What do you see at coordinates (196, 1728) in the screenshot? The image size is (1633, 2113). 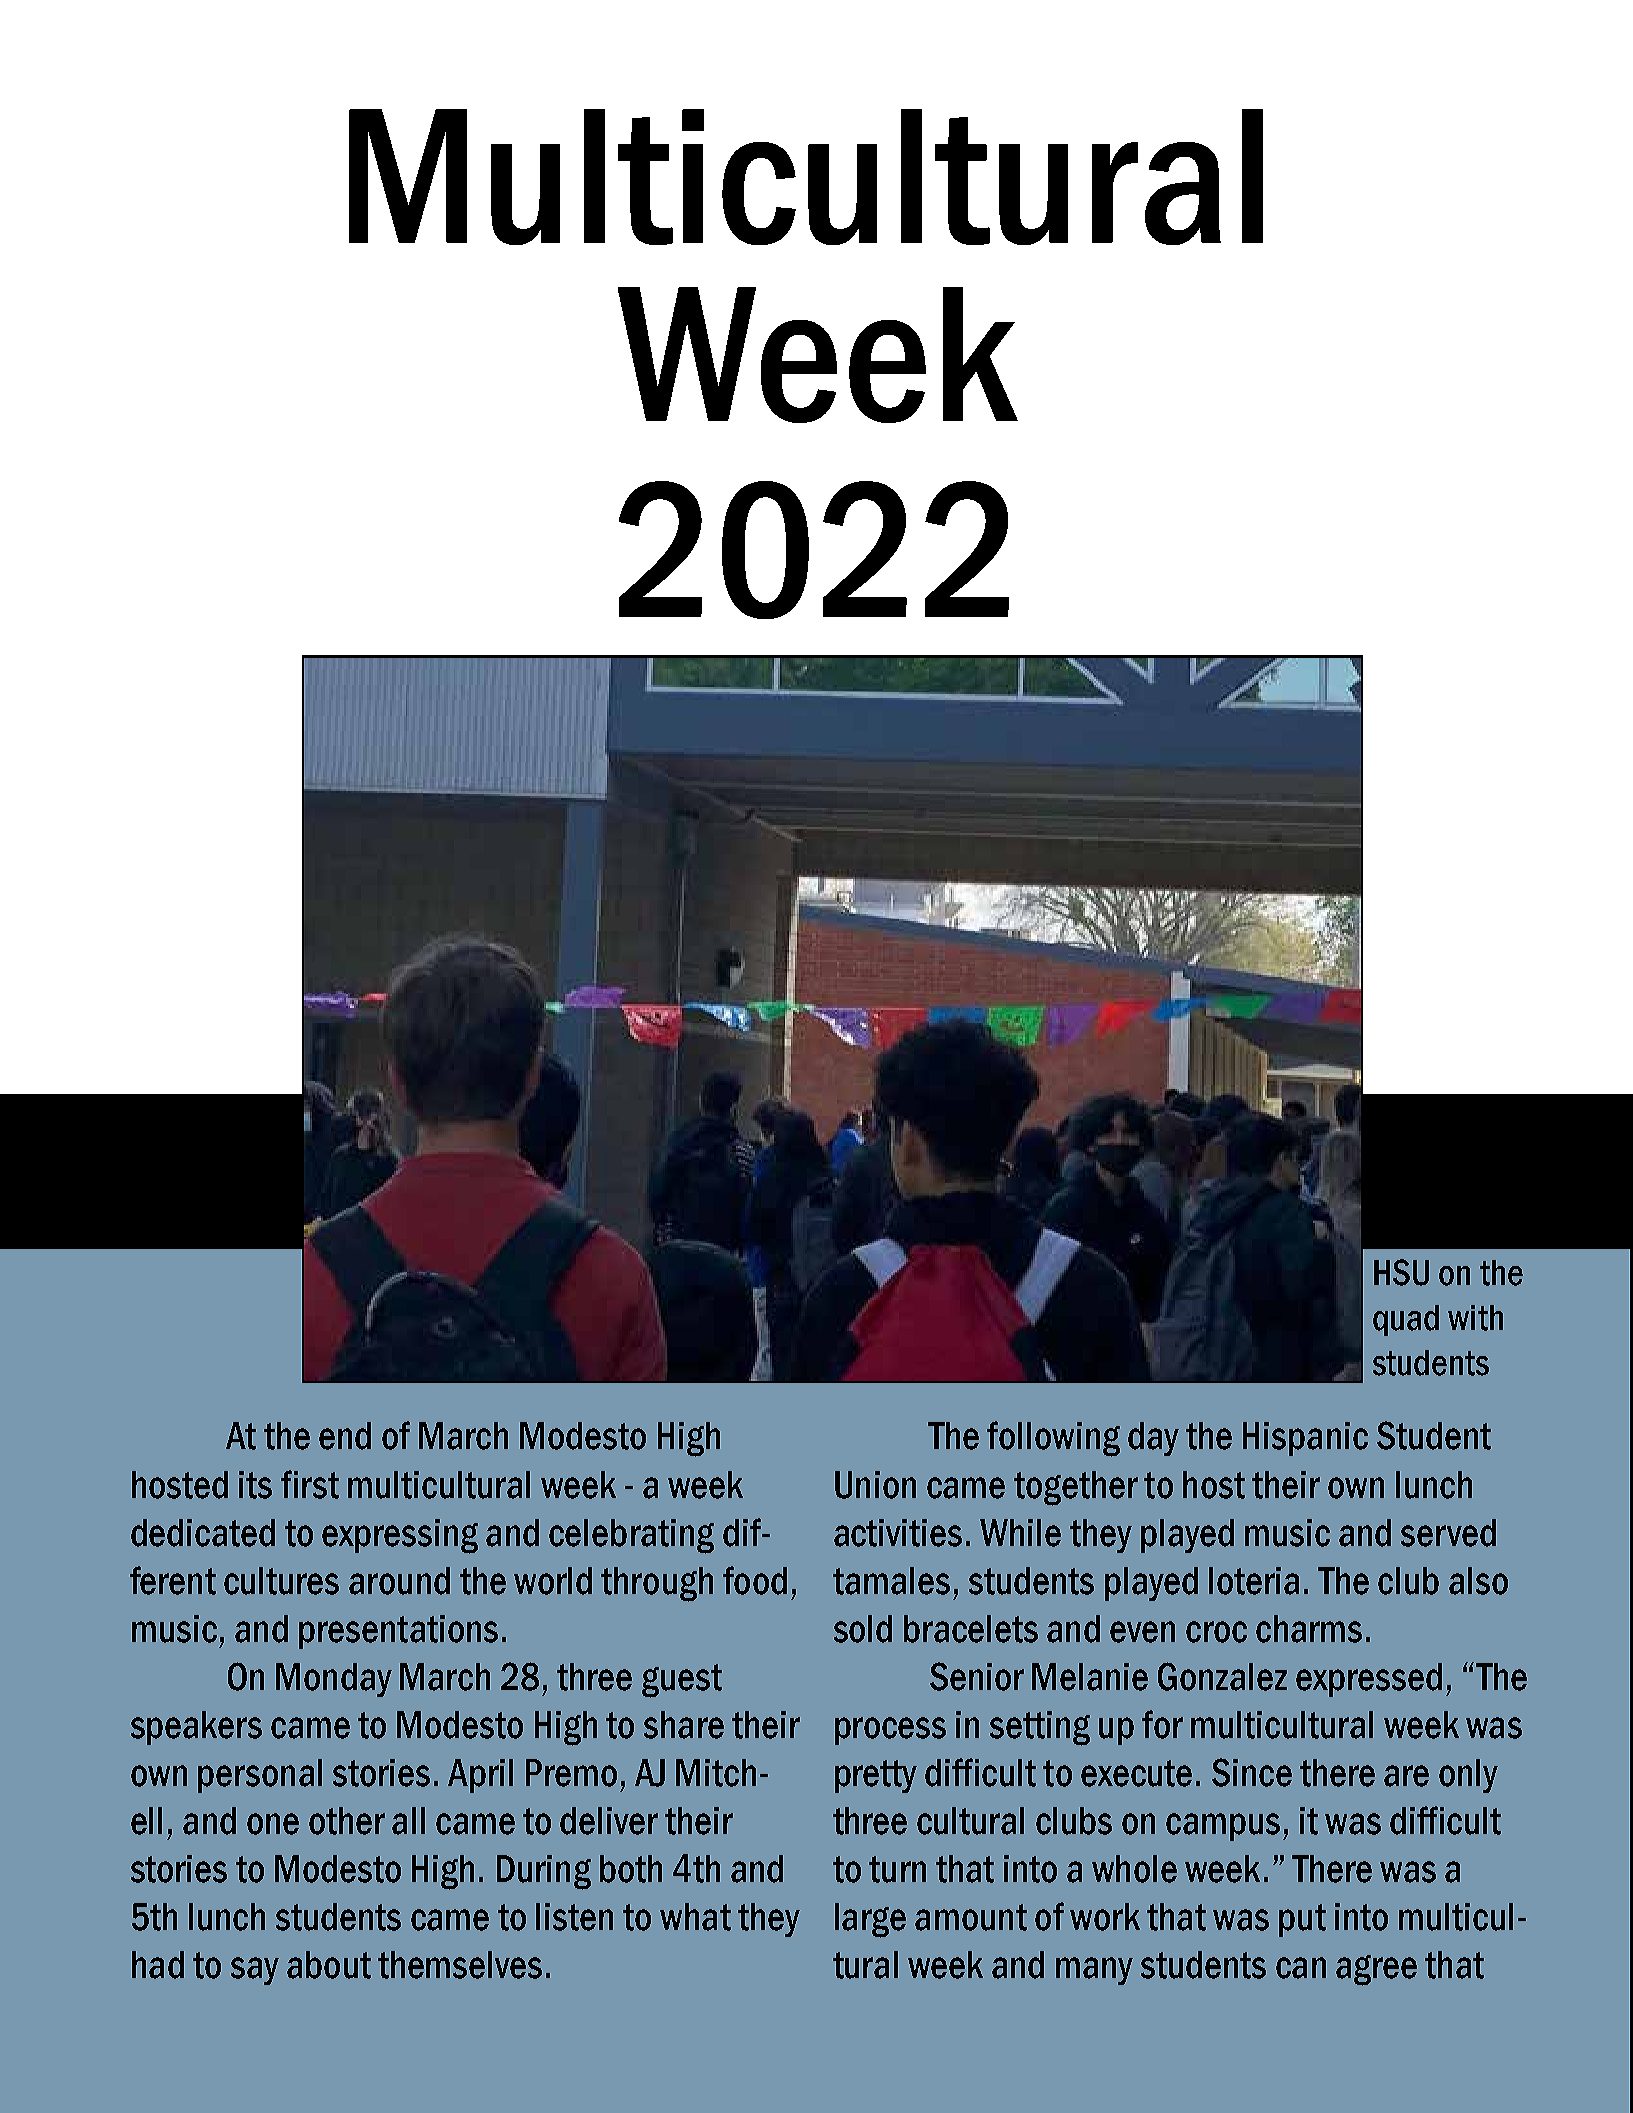 I see `speakers` at bounding box center [196, 1728].
